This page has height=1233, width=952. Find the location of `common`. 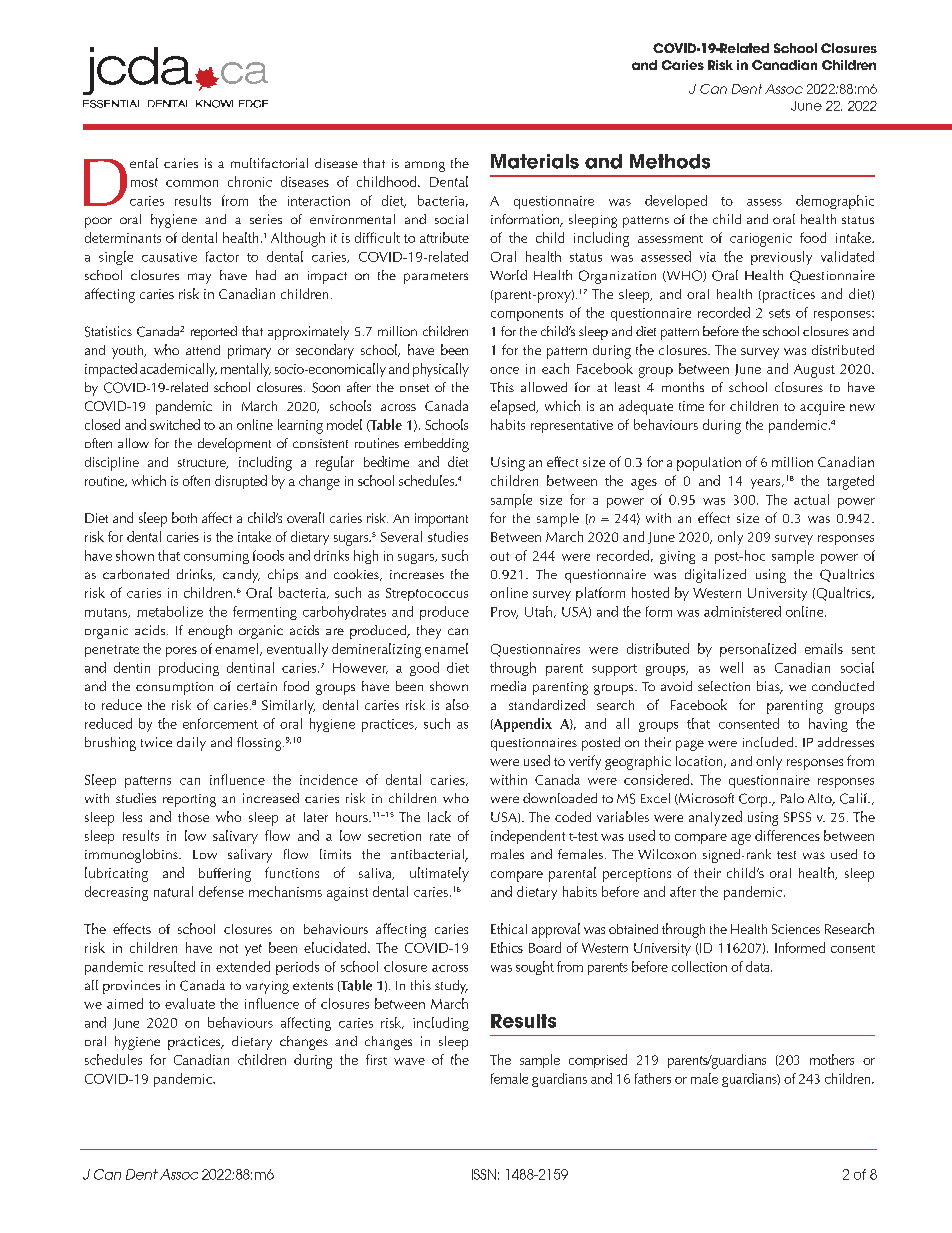

common is located at coordinates (192, 183).
